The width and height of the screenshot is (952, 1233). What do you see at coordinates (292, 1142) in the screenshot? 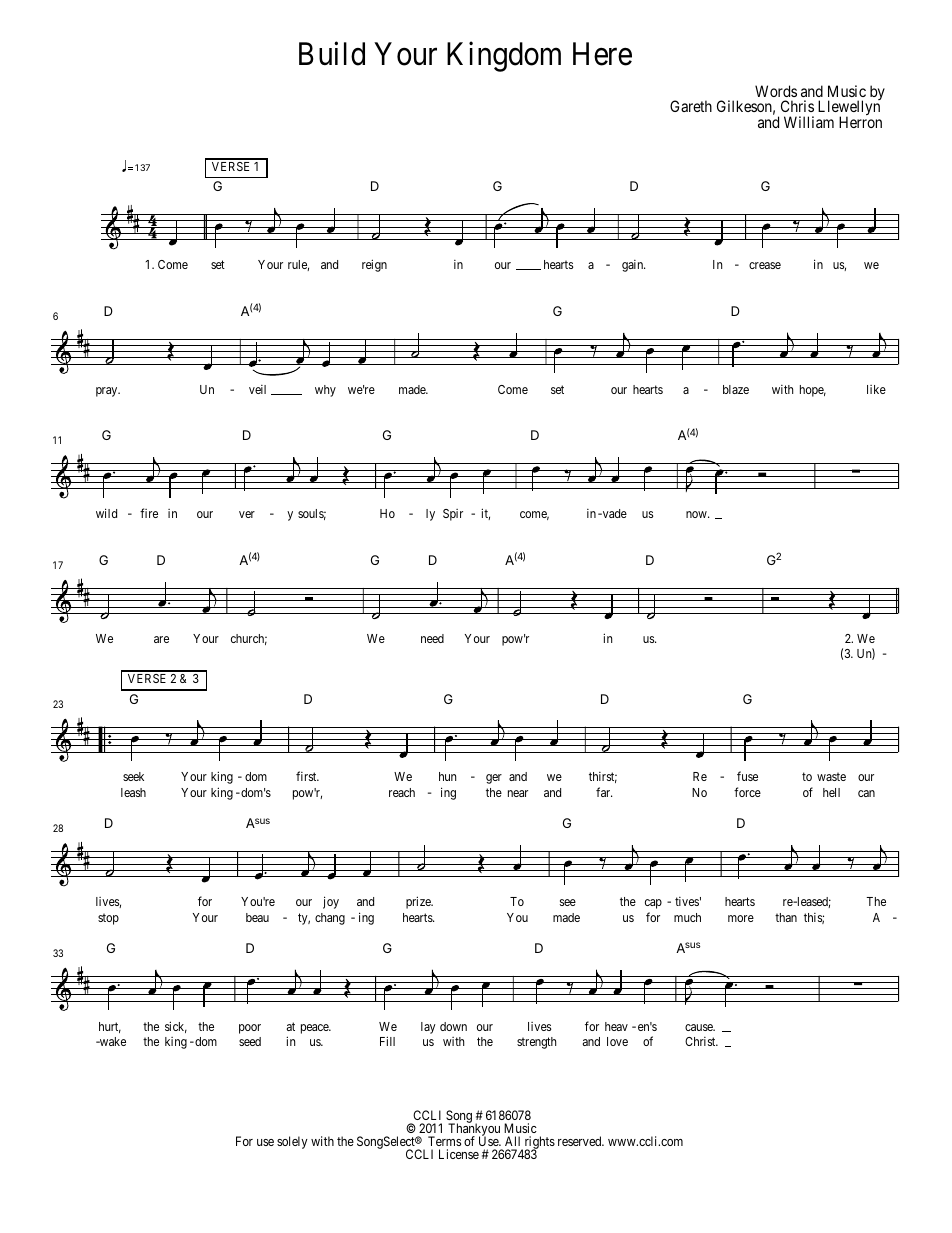
I see `solely` at bounding box center [292, 1142].
